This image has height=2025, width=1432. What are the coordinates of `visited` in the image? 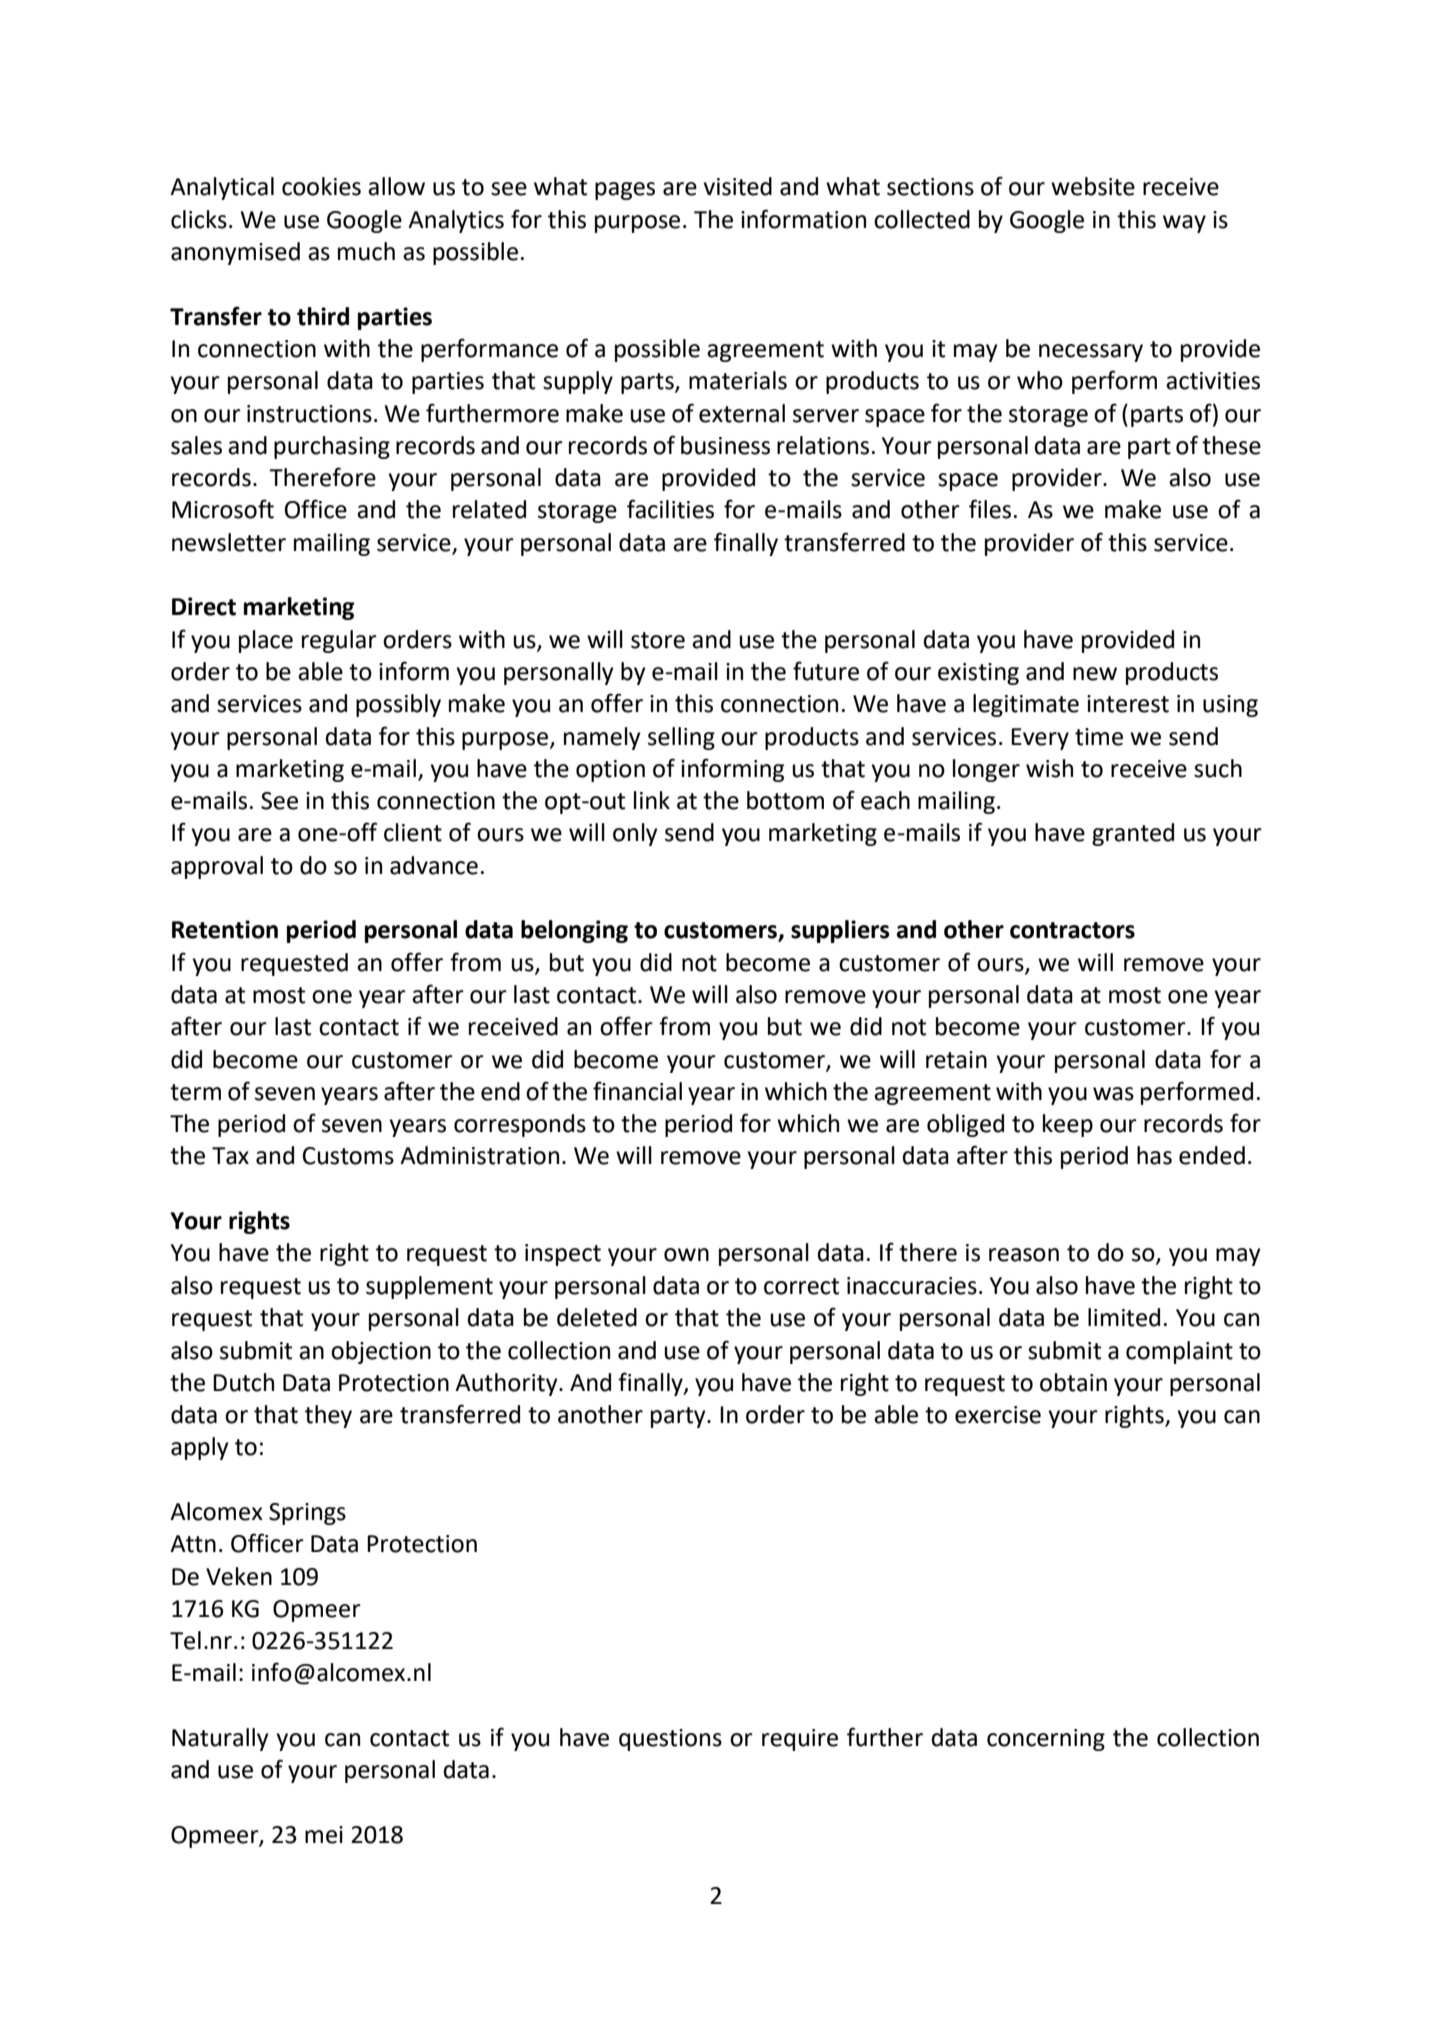 It's located at (737, 186).
